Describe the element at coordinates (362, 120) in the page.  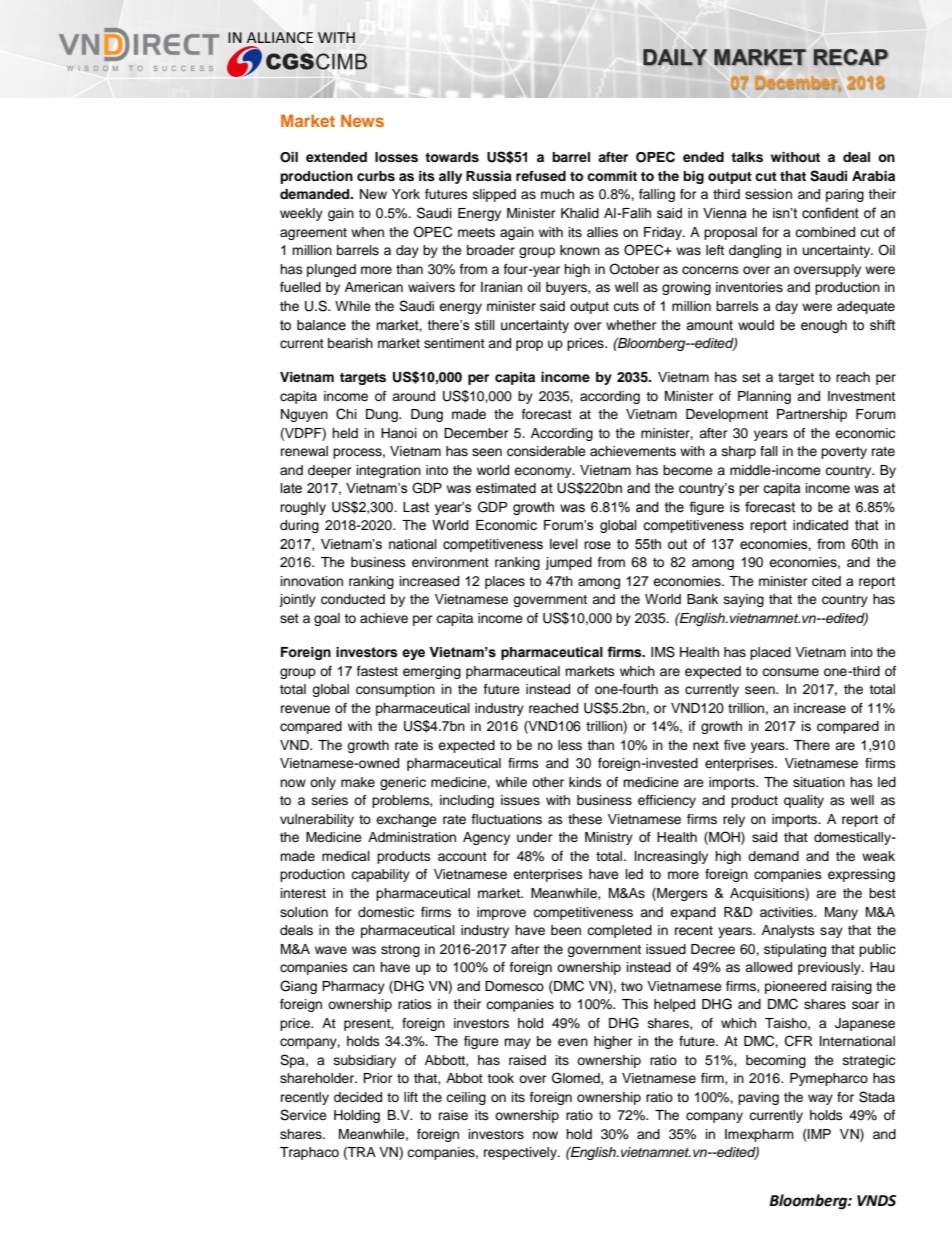
I see `News` at that location.
